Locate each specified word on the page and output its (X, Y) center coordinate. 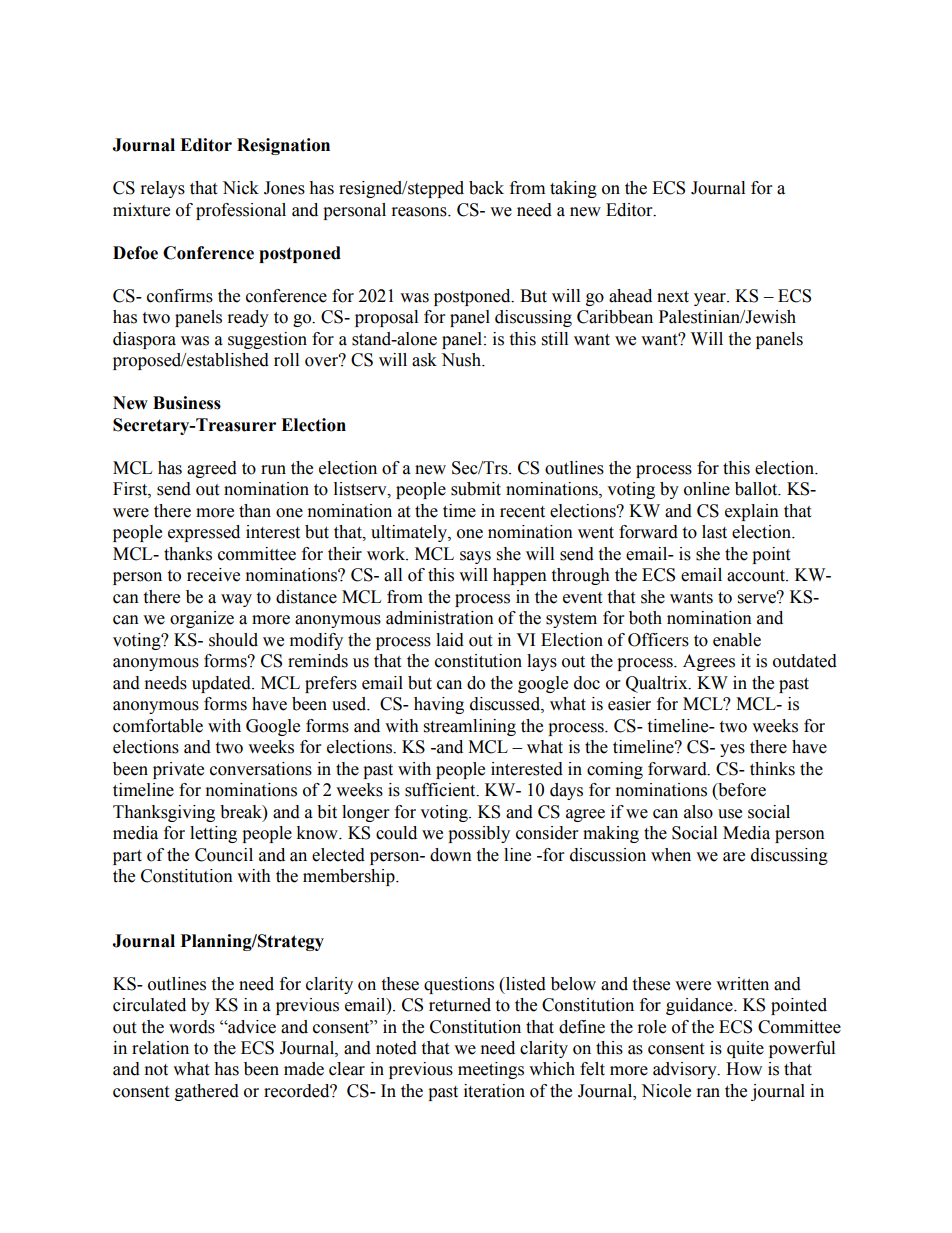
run (273, 470)
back (486, 188)
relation (160, 1048)
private (178, 770)
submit (476, 489)
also (698, 812)
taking (573, 189)
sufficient (441, 790)
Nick (240, 188)
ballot (757, 489)
